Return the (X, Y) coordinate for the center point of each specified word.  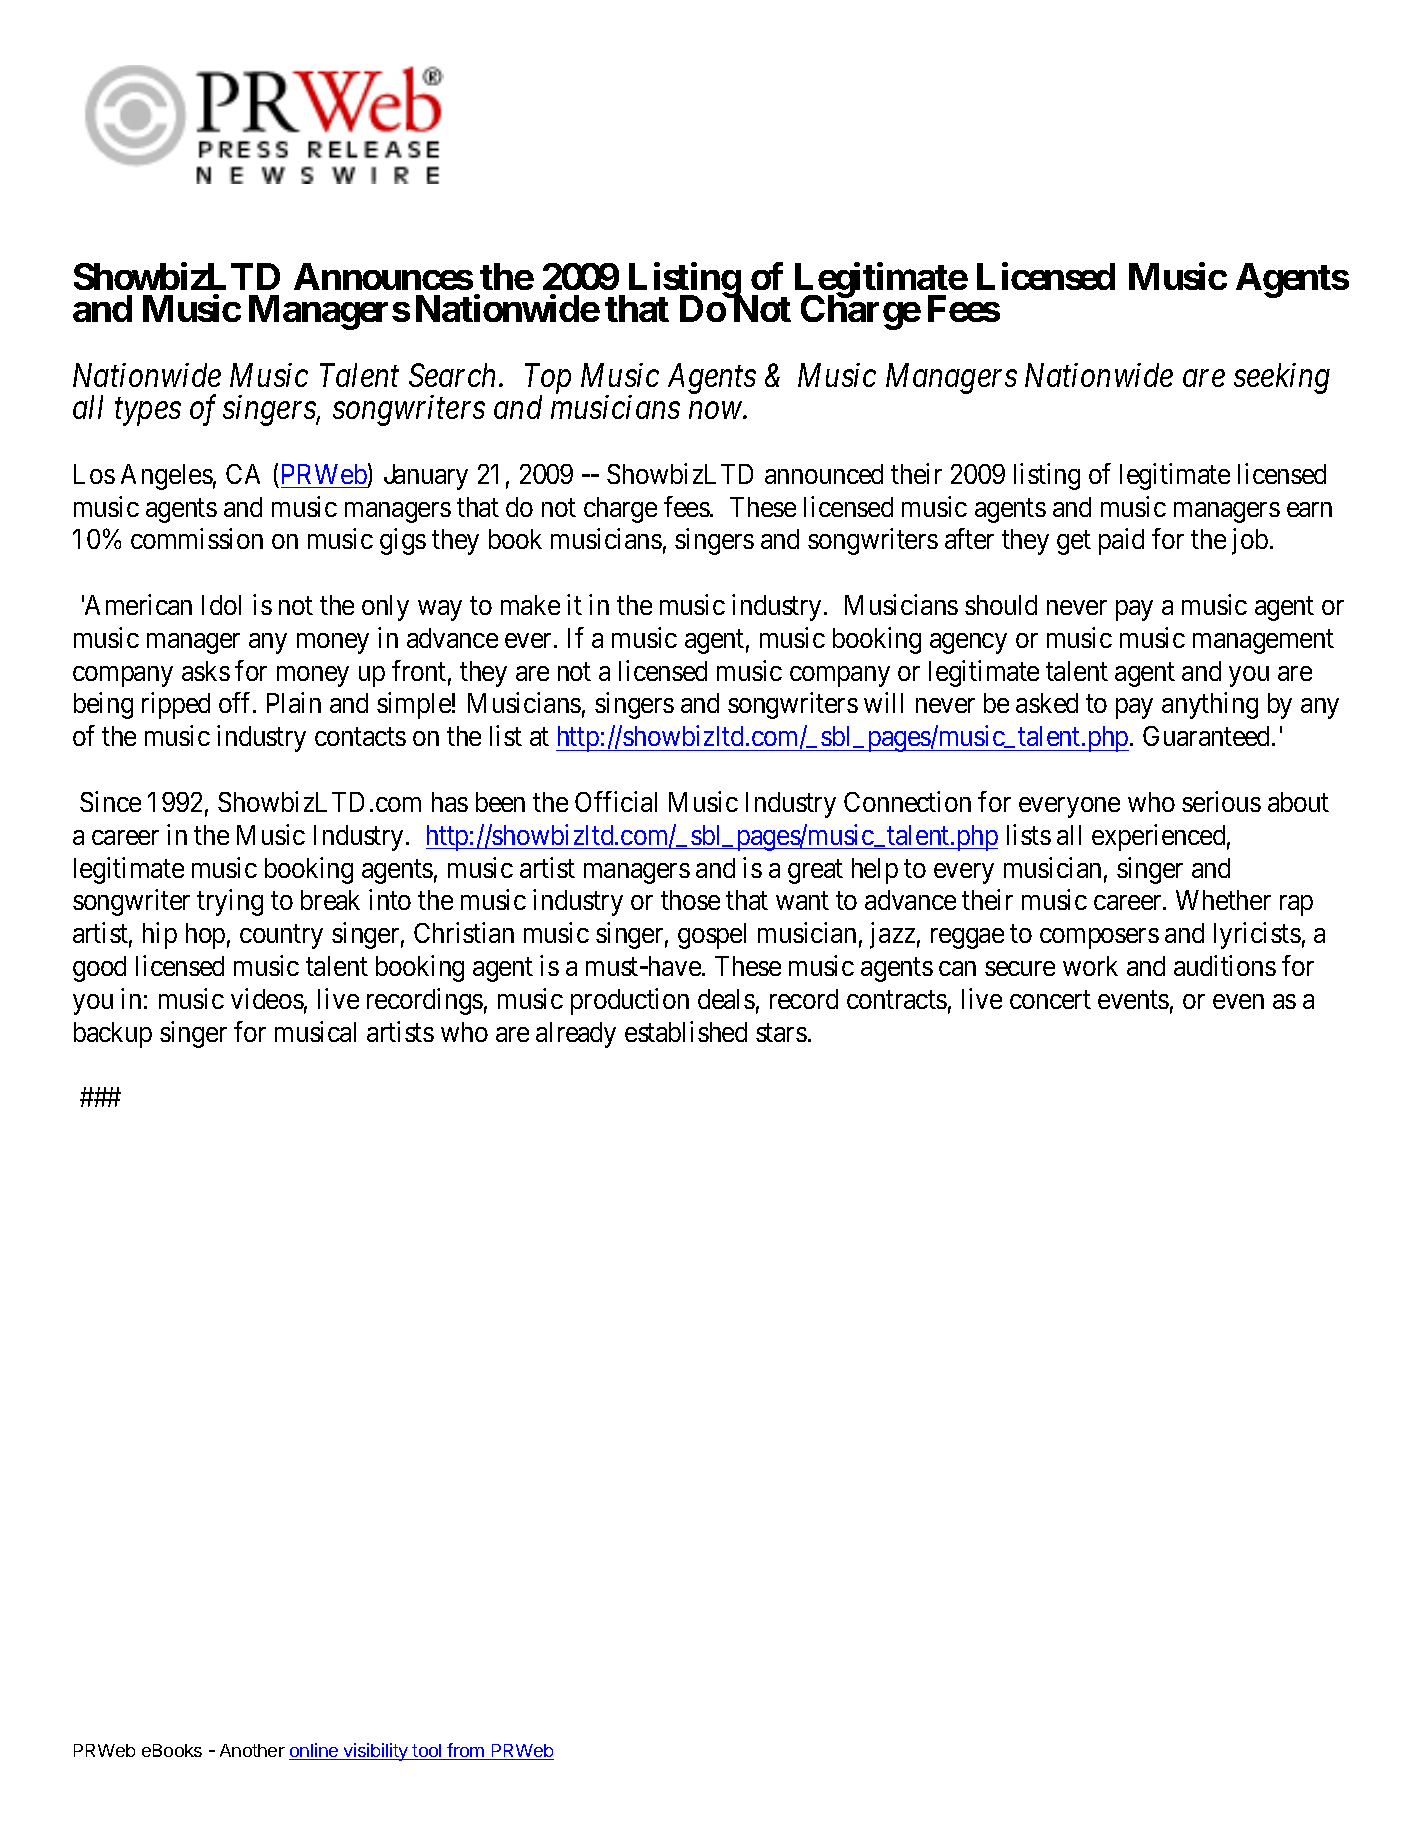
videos (267, 998)
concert (1050, 1000)
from (466, 1751)
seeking (1282, 378)
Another (252, 1750)
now (716, 411)
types (148, 413)
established (686, 1031)
